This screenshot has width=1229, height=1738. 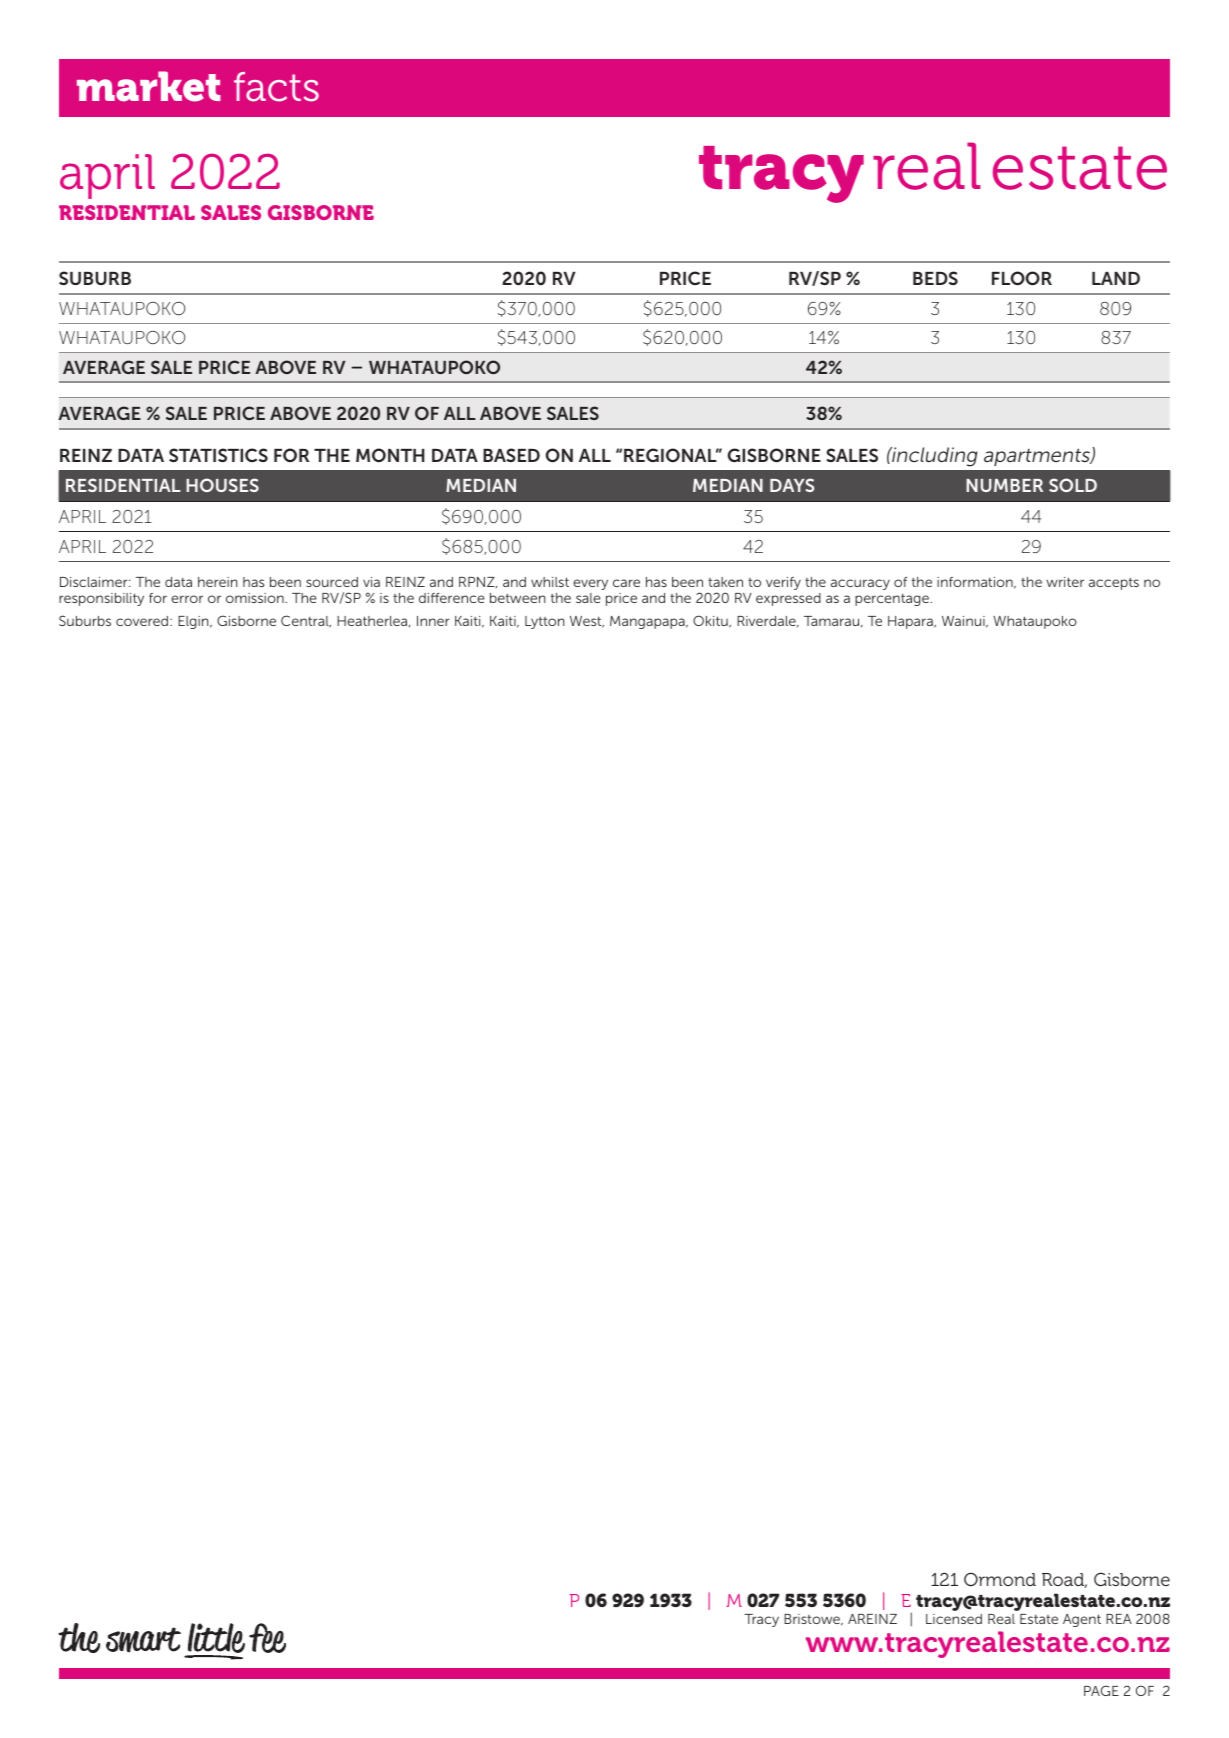 What do you see at coordinates (545, 622) in the screenshot?
I see `Lytton` at bounding box center [545, 622].
